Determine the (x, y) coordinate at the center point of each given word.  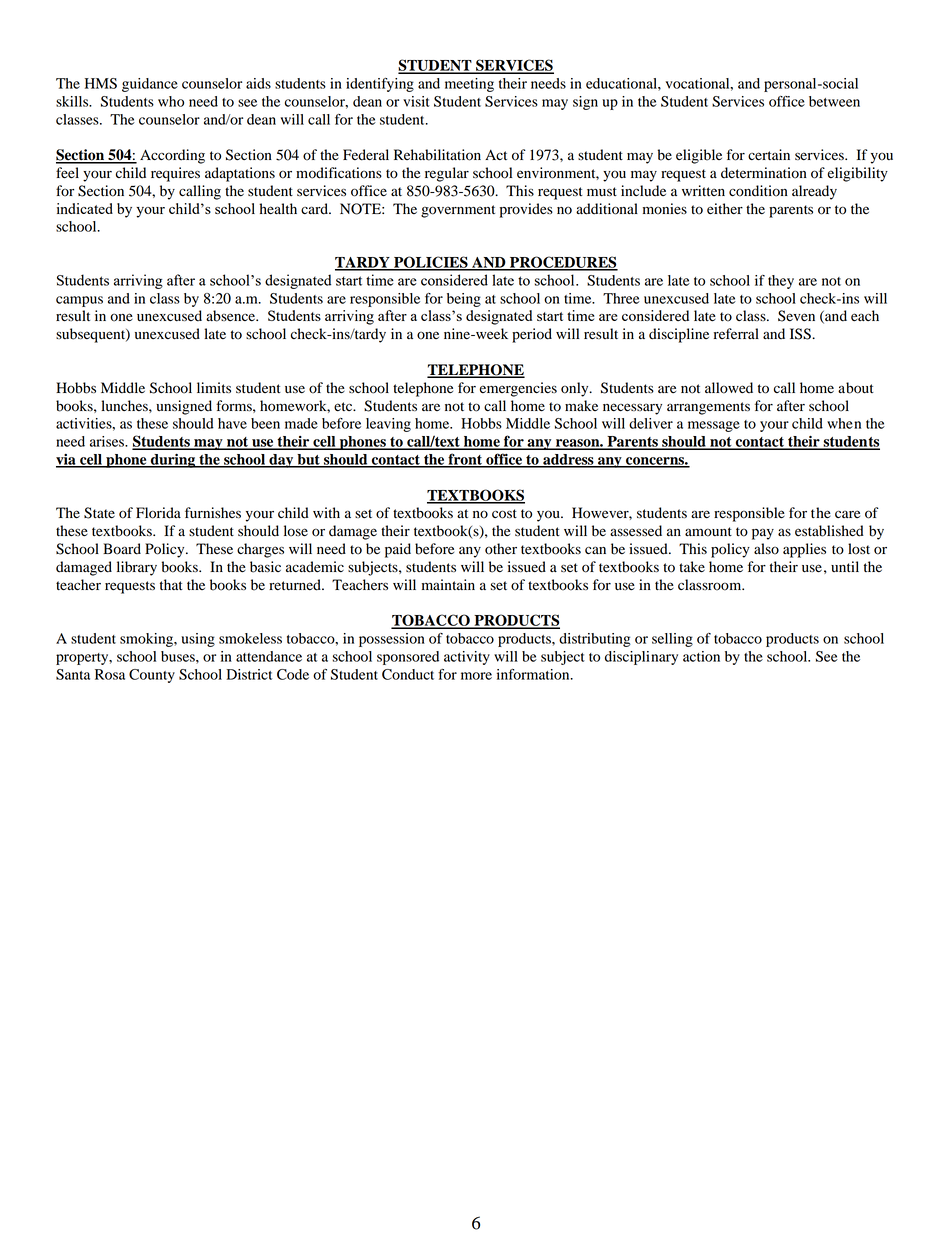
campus (79, 301)
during (172, 461)
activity (467, 658)
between (834, 101)
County (152, 676)
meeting (469, 85)
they (781, 282)
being (464, 300)
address (568, 460)
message (714, 426)
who (171, 101)
